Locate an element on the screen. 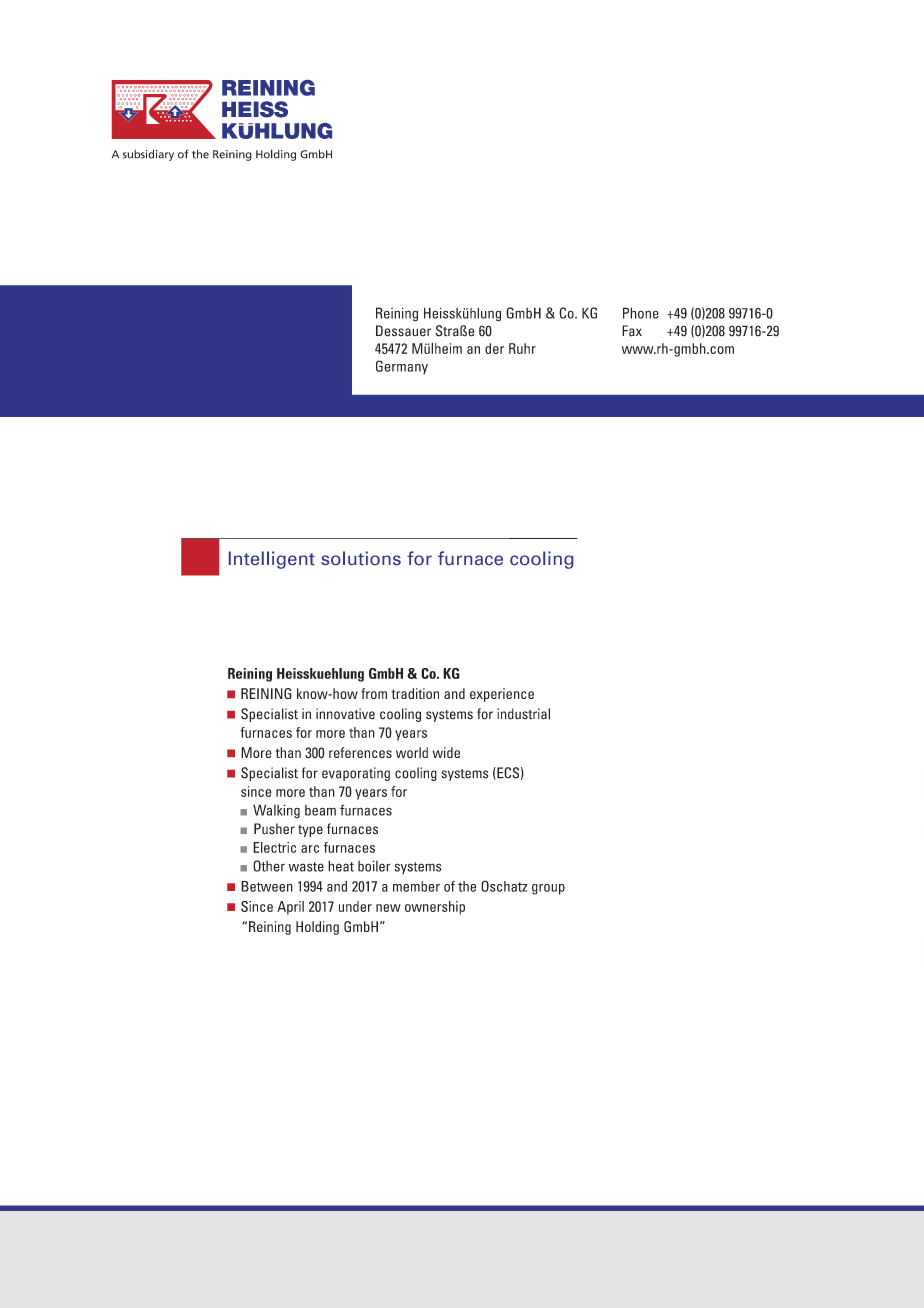 Image resolution: width=924 pixels, height=1308 pixels. Intelligent is located at coordinates (272, 560).
